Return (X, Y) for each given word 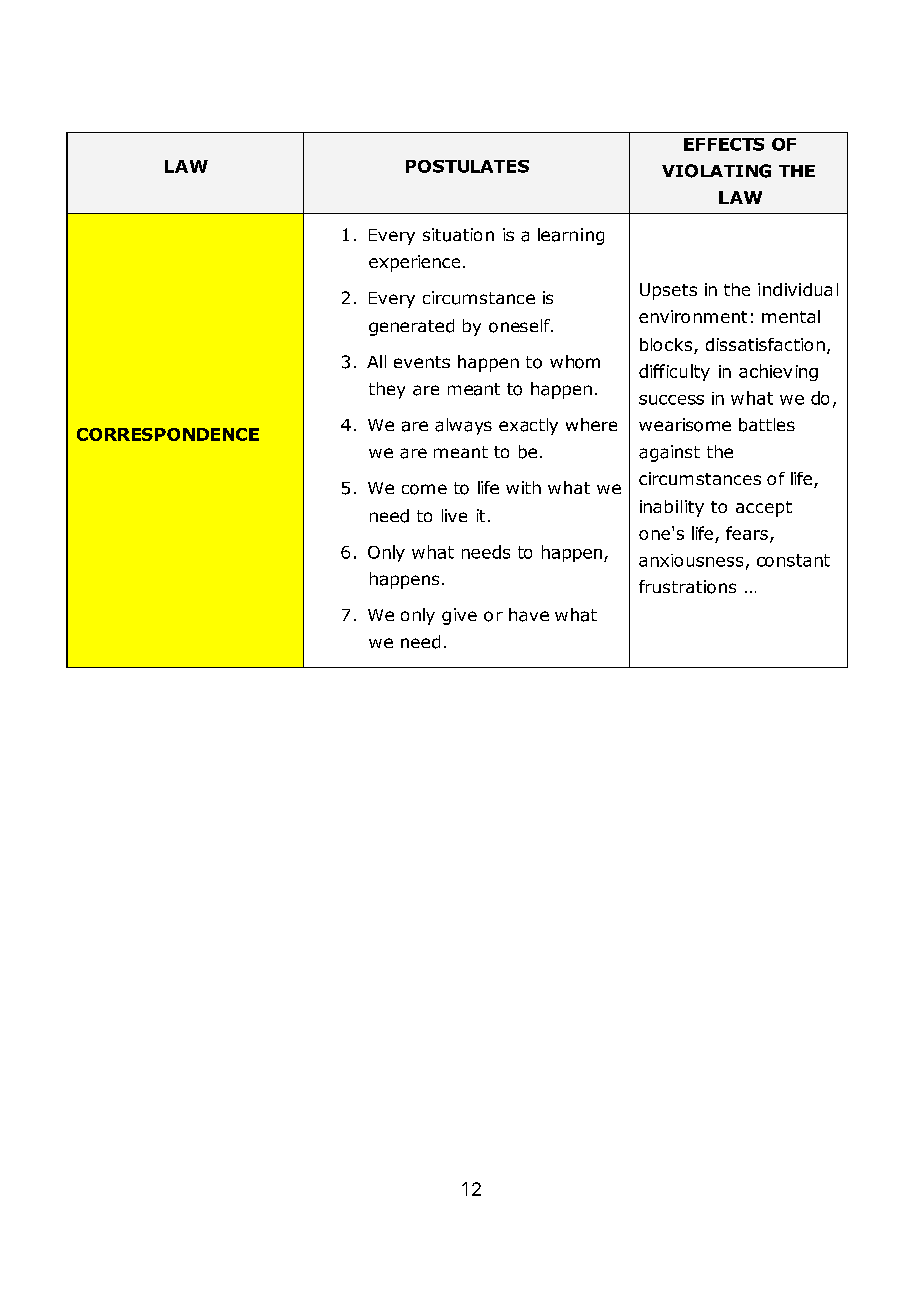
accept (764, 509)
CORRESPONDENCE (168, 434)
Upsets (668, 291)
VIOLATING (716, 171)
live (454, 515)
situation (458, 235)
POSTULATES (467, 166)
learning (571, 236)
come (424, 489)
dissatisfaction (765, 344)
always (463, 426)
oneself (520, 326)
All (376, 361)
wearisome (685, 425)
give (459, 616)
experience (414, 263)
